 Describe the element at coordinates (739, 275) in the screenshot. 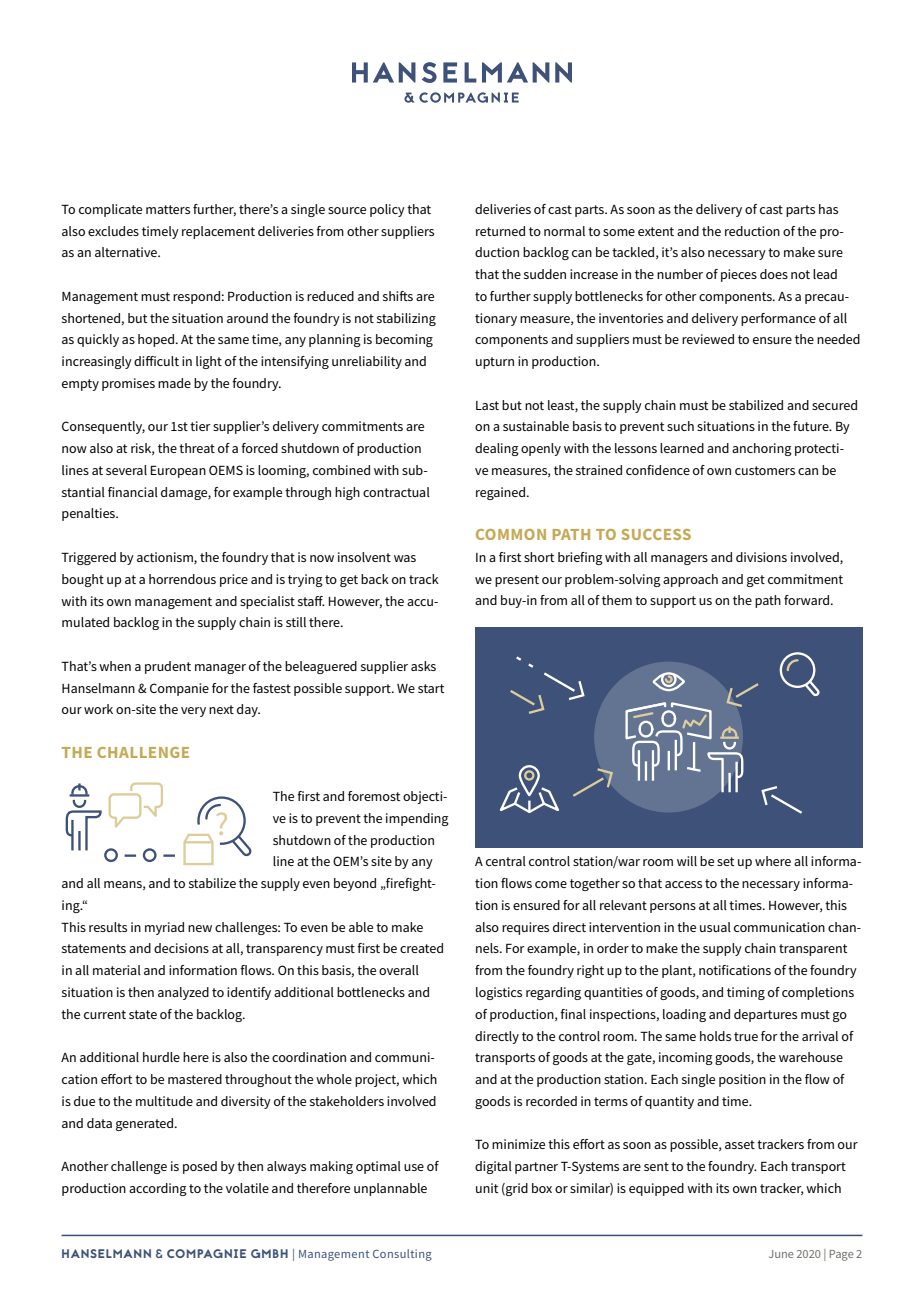

I see `pieces` at that location.
